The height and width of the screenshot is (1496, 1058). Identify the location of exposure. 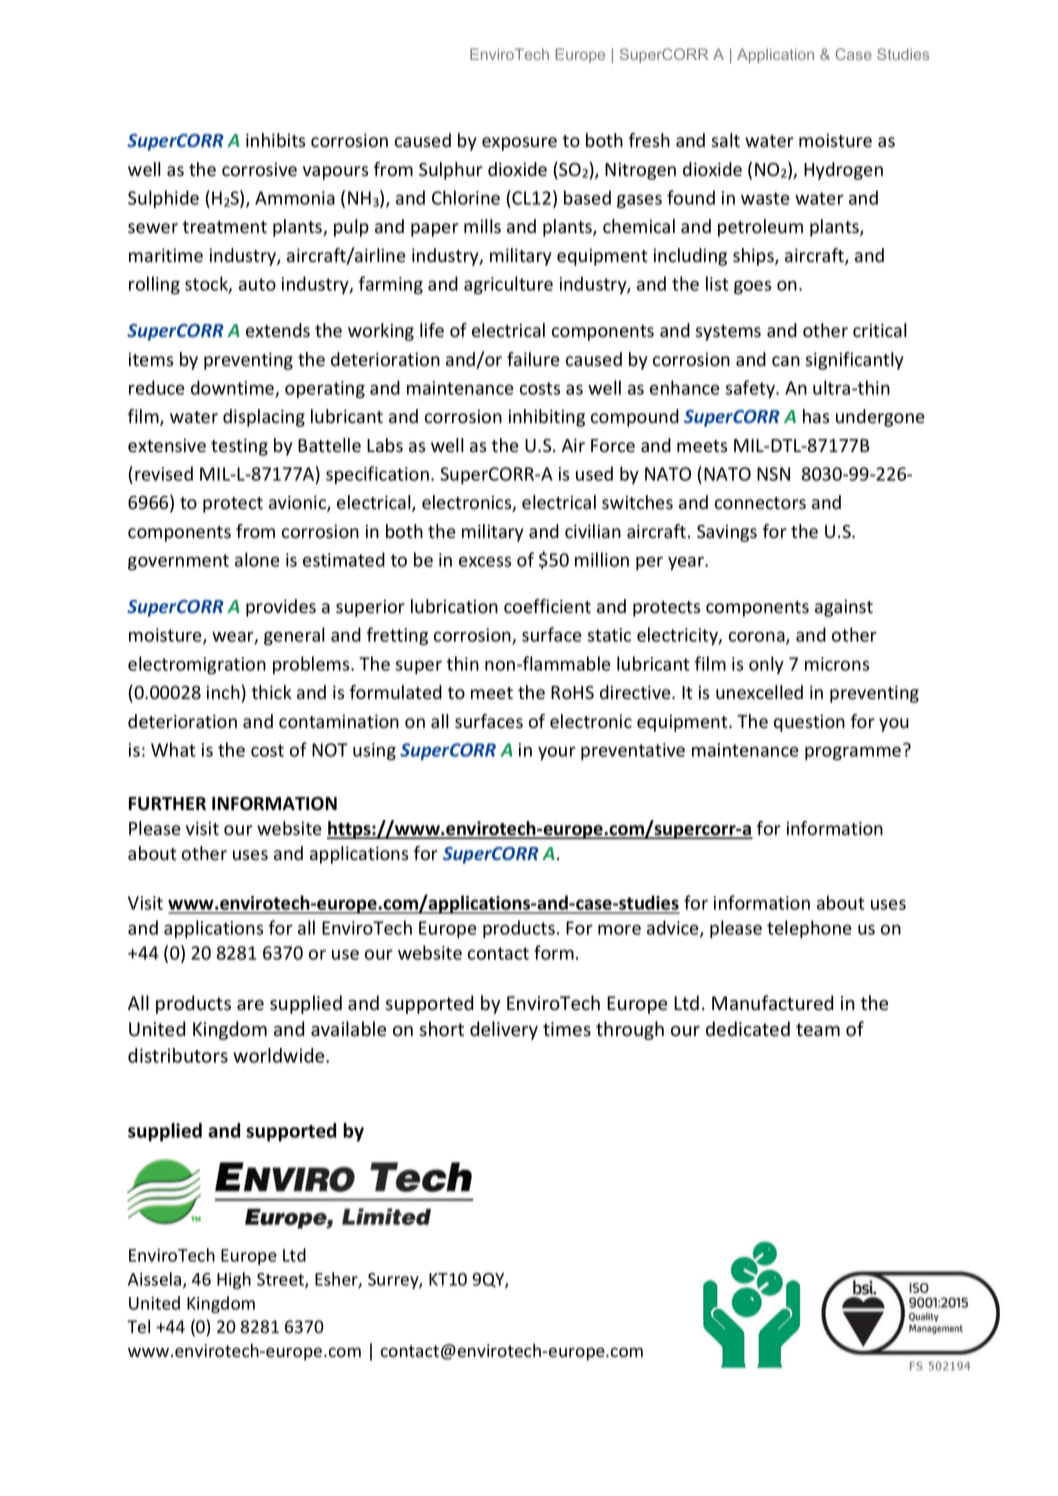
(519, 144).
